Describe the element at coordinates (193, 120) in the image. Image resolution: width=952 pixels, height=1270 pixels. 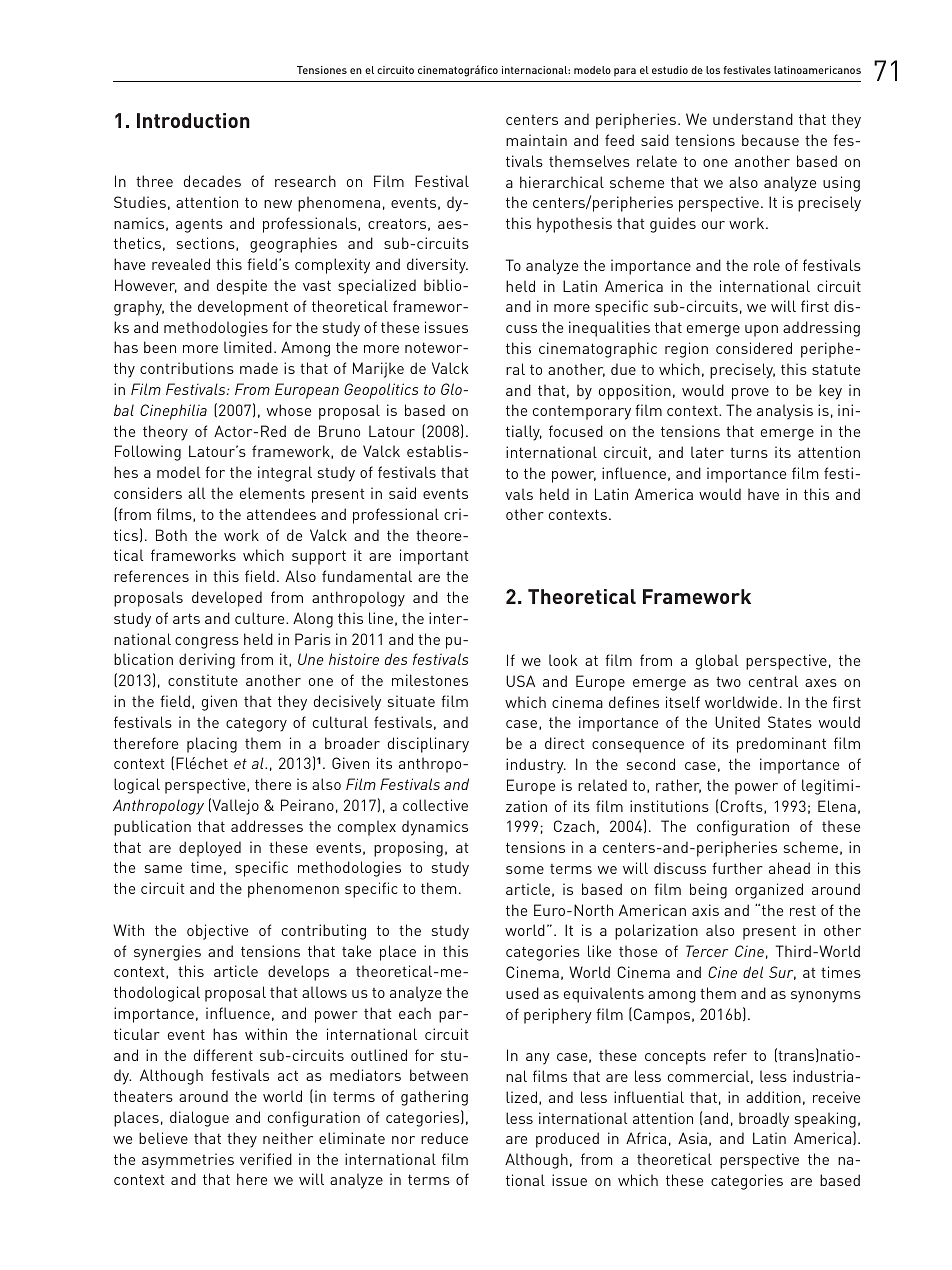
I see `Introduction` at that location.
